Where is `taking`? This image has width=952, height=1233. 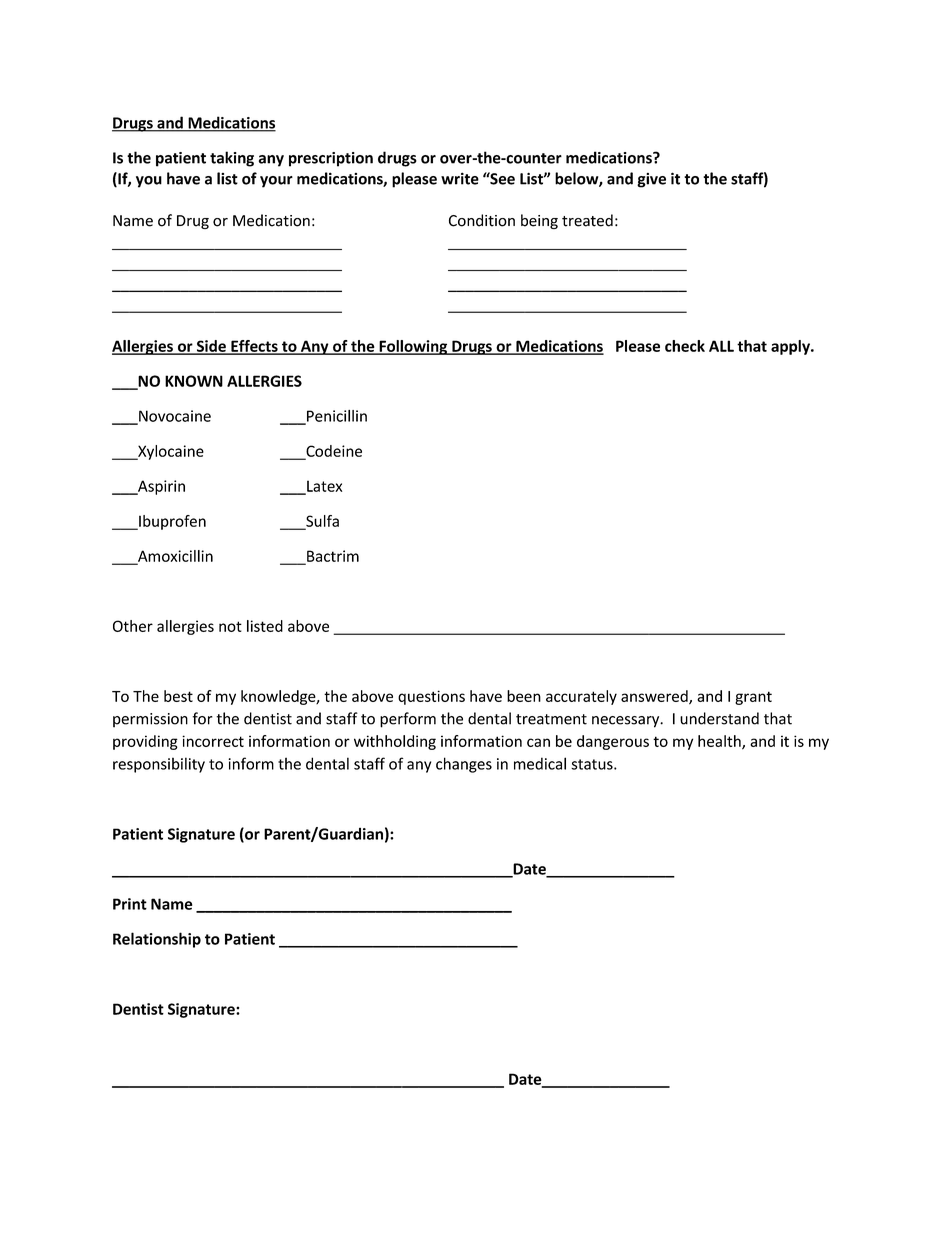
taking is located at coordinates (232, 159).
